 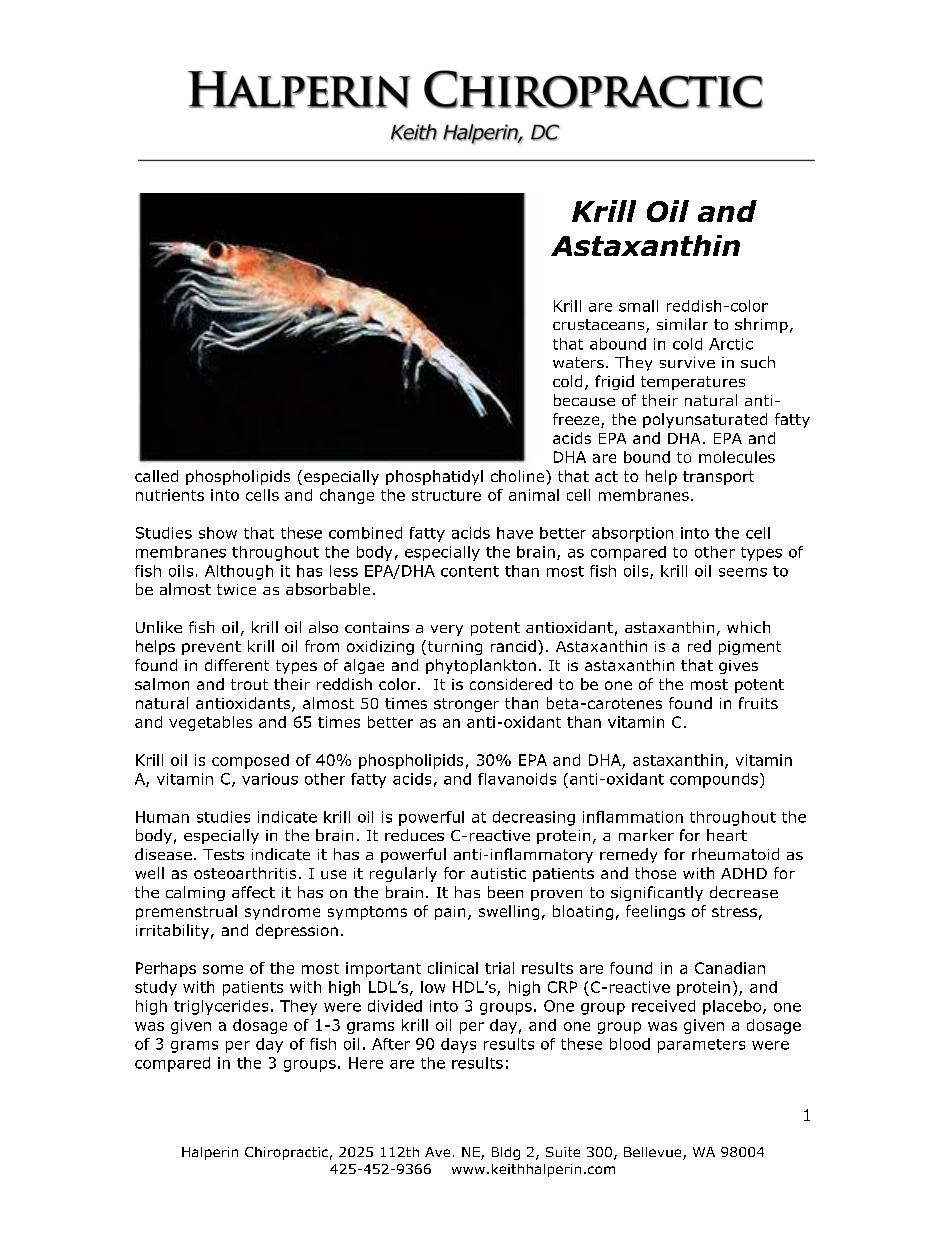 What do you see at coordinates (218, 533) in the screenshot?
I see `show` at bounding box center [218, 533].
